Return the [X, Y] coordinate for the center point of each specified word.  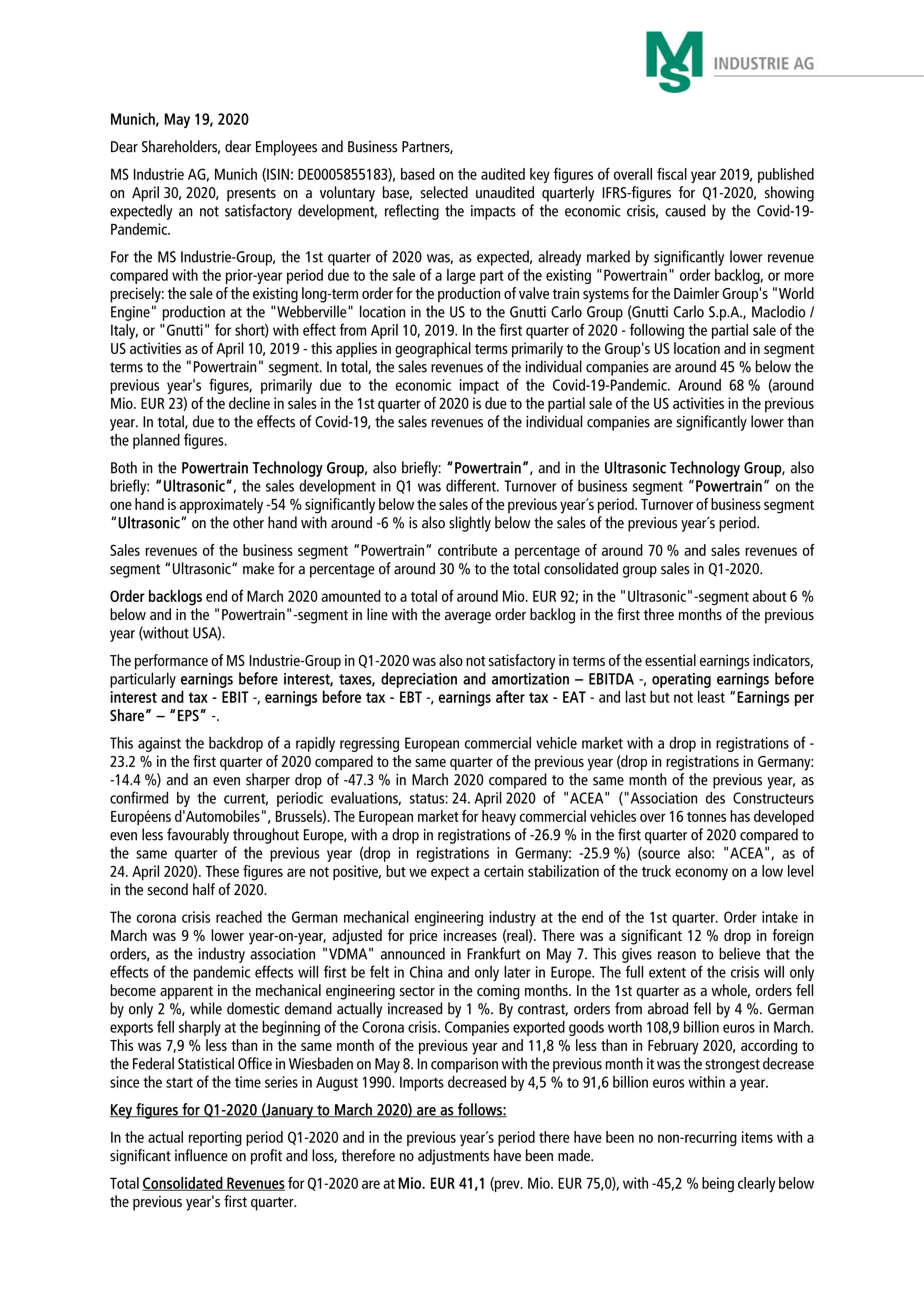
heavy [499, 818]
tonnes [706, 817]
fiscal [672, 173]
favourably [198, 836]
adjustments [453, 1157]
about [769, 596]
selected [444, 192]
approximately [221, 506]
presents [251, 195]
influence [201, 1155]
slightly [470, 524]
